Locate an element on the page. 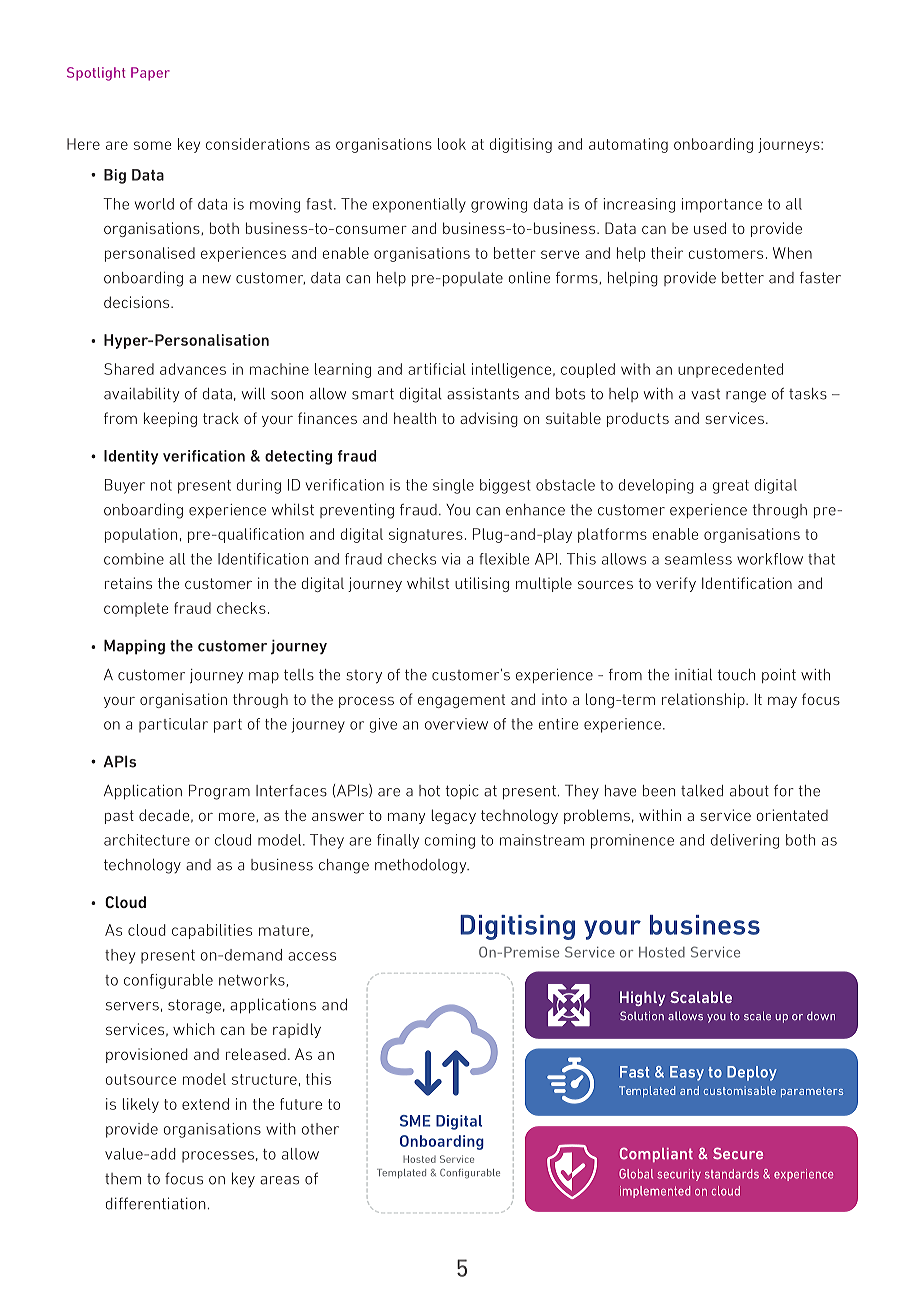 The height and width of the image is (1308, 924). differentiation is located at coordinates (156, 1203).
